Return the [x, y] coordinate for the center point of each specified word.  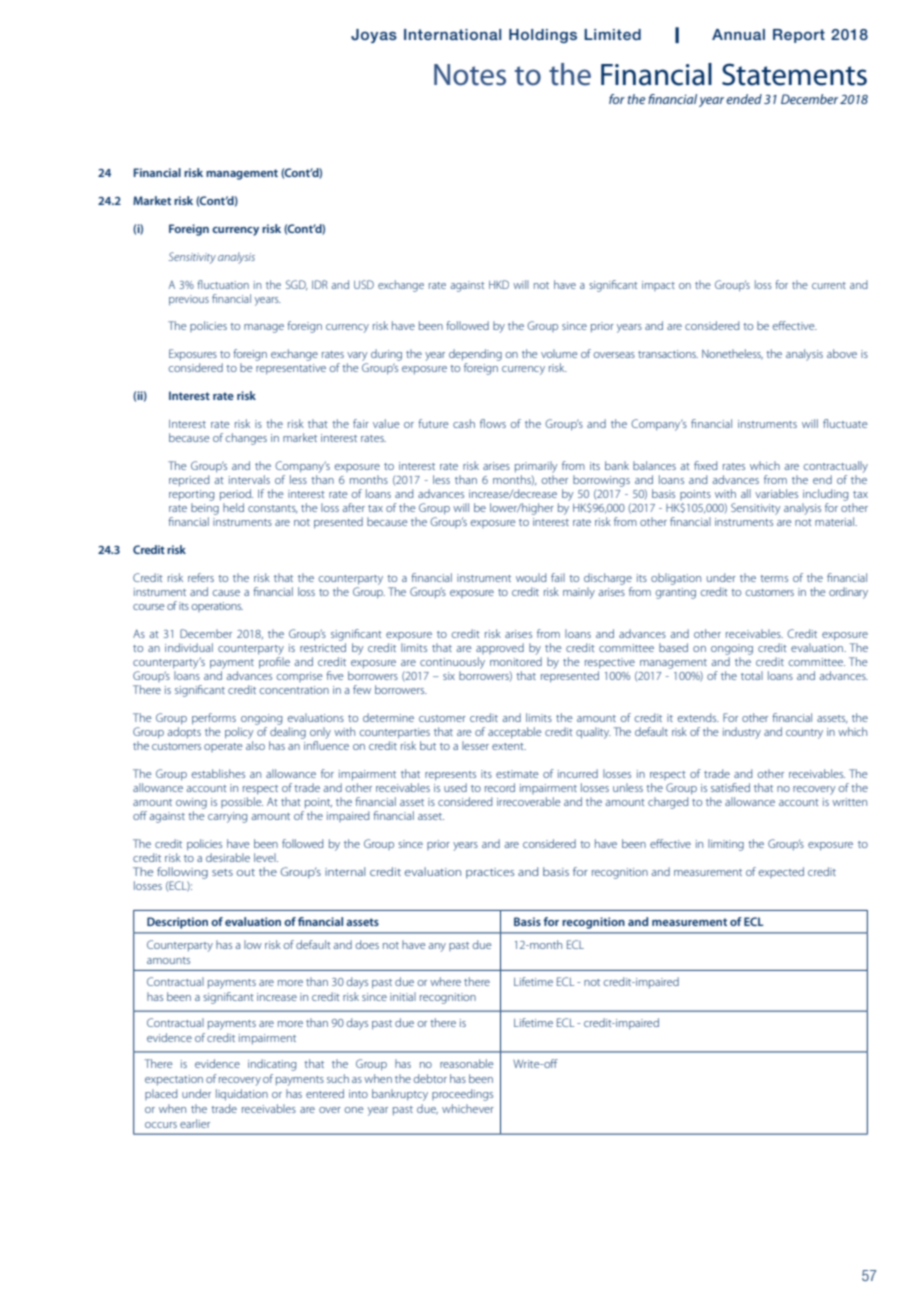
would [531, 577]
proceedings [462, 1095]
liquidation [242, 1095]
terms [774, 578]
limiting [726, 845]
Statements [794, 74]
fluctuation [223, 284]
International [452, 34]
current [829, 285]
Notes [470, 75]
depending [475, 356]
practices [490, 873]
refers [201, 577]
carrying [227, 817]
